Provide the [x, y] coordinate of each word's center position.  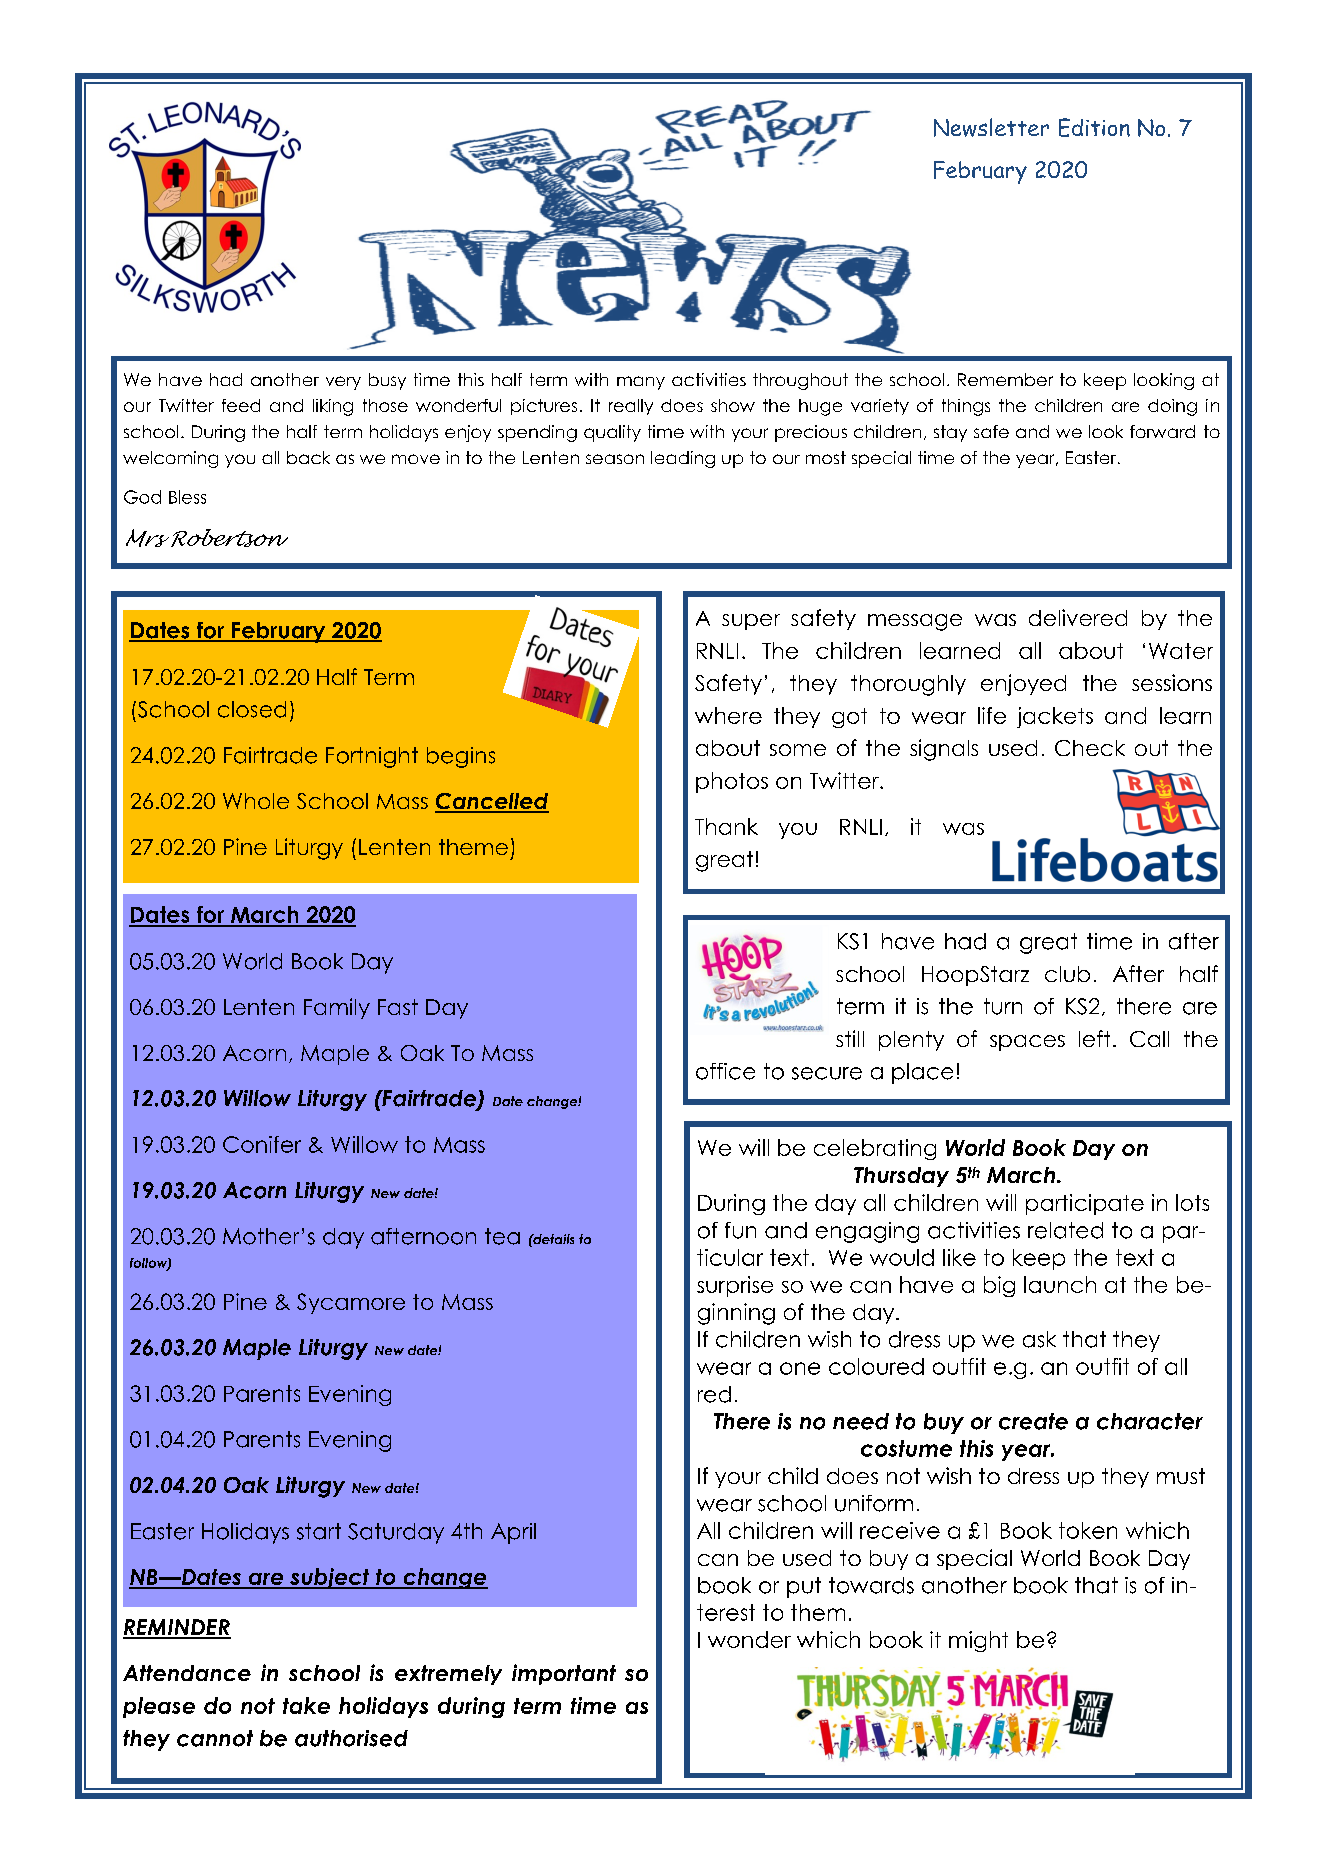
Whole [256, 801]
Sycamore [351, 1303]
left [1094, 1038]
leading [683, 459]
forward [1162, 431]
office [725, 1071]
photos [732, 782]
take [306, 1705]
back [308, 457]
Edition [1094, 127]
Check [1090, 748]
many [641, 383]
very [343, 383]
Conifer [262, 1144]
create [1033, 1421]
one [800, 1368]
